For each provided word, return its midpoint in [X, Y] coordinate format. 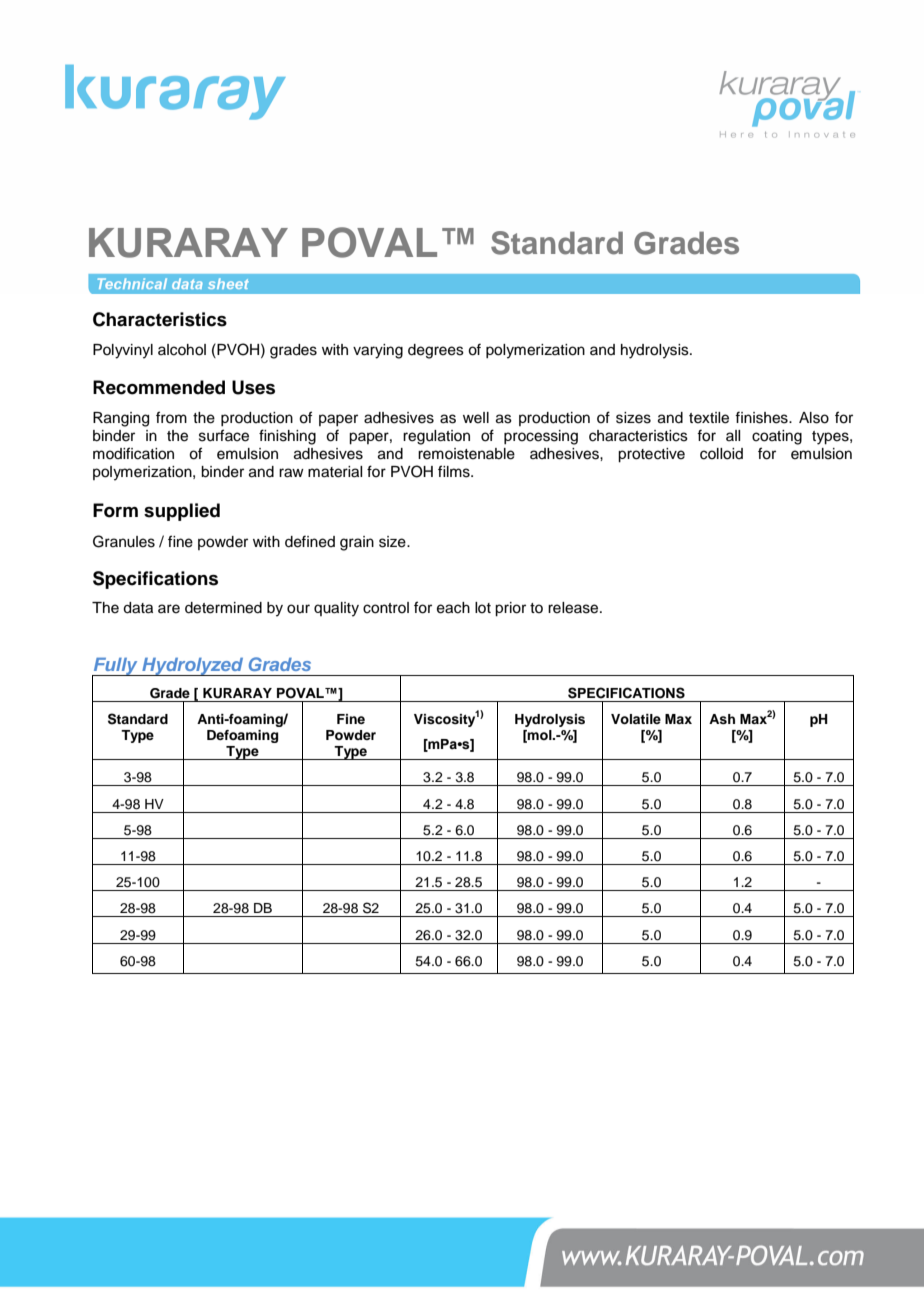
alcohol [182, 350]
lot [483, 607]
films [455, 471]
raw [291, 473]
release [574, 608]
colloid [721, 454]
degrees [436, 351]
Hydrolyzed [193, 667]
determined [223, 608]
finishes [762, 417]
